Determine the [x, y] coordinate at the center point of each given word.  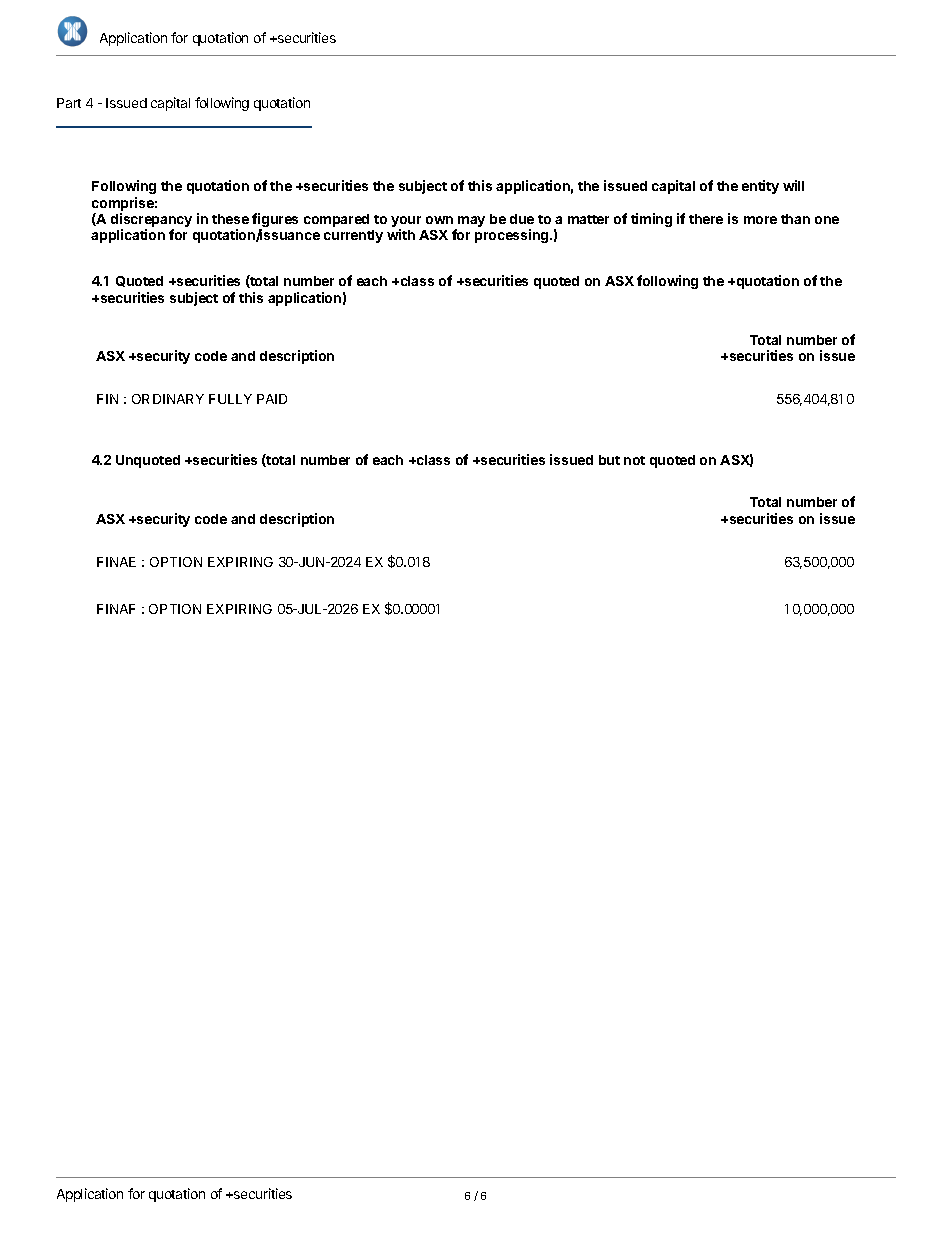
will [793, 185]
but [609, 460]
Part [69, 103]
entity [760, 187]
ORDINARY [168, 399]
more [760, 220]
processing [513, 236]
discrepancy [151, 221]
